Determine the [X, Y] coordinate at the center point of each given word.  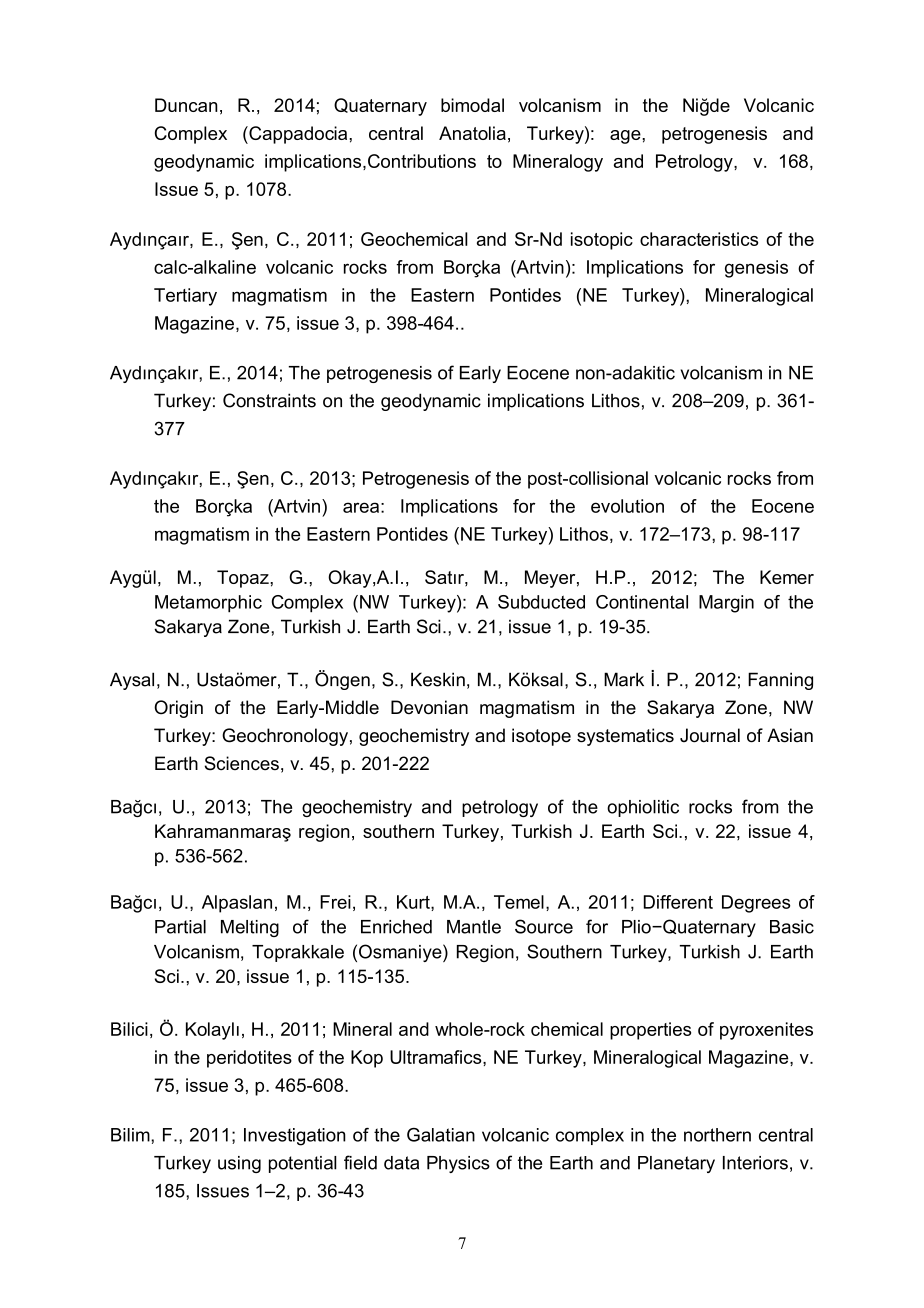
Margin [726, 604]
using [239, 1164]
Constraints [269, 400]
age [626, 137]
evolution [627, 506]
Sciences [242, 763]
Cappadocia [298, 135]
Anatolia [472, 133]
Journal [710, 735]
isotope [541, 737]
